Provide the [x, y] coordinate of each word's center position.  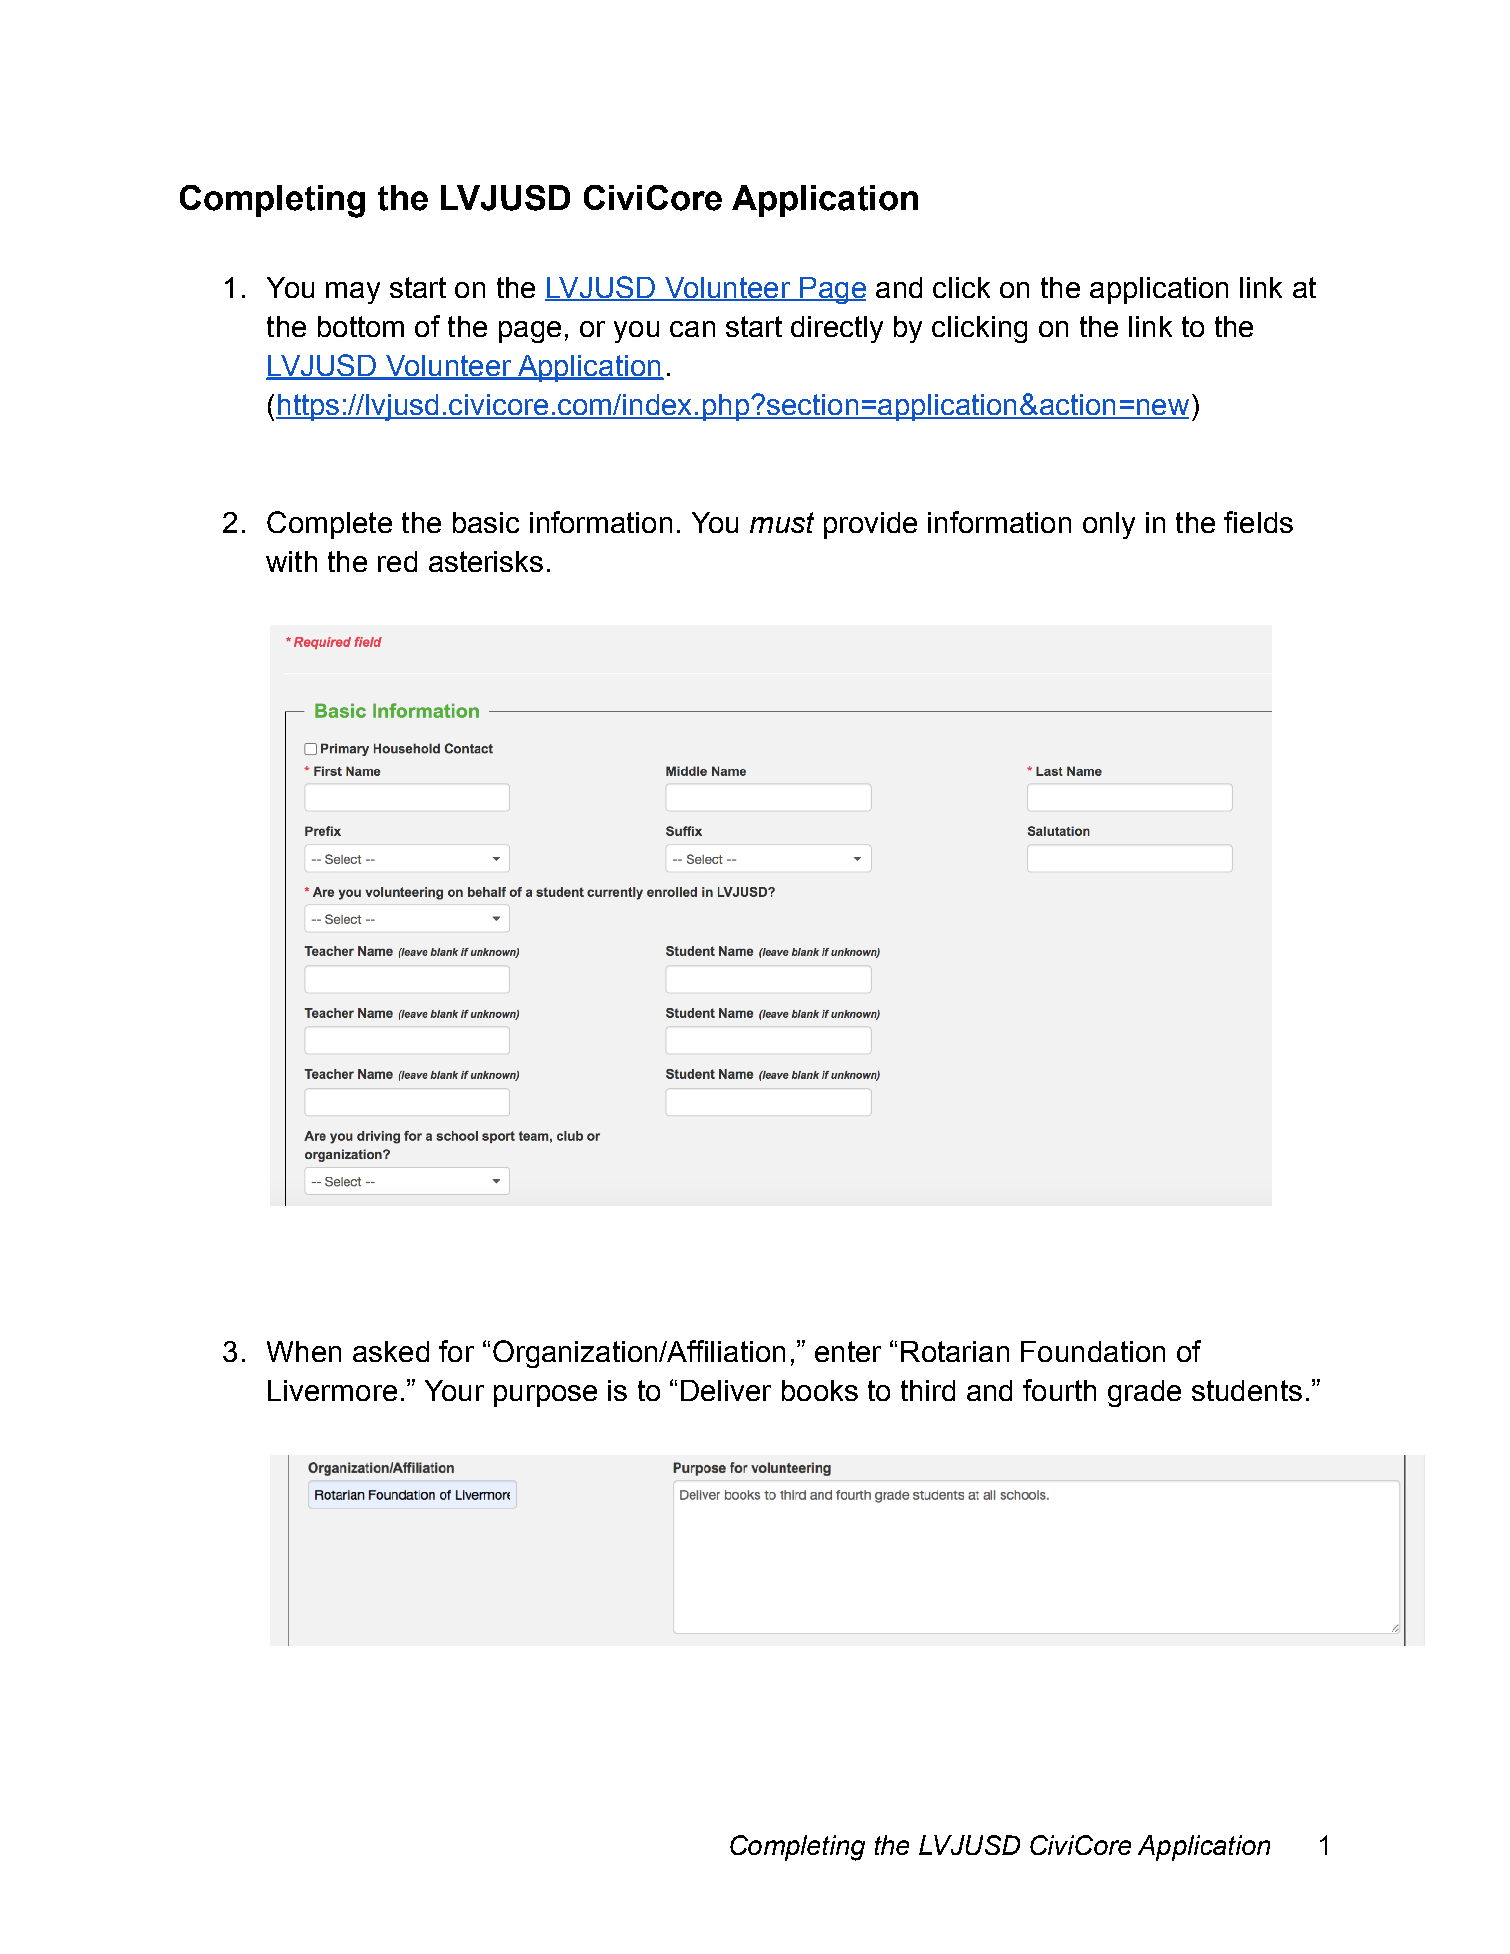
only [1109, 525]
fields [1258, 522]
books [820, 1390]
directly [837, 329]
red [397, 561]
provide [870, 525]
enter [848, 1351]
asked [391, 1351]
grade [1144, 1393]
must [782, 522]
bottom [361, 326]
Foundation [1093, 1351]
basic [486, 522]
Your [454, 1390]
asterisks [486, 561]
